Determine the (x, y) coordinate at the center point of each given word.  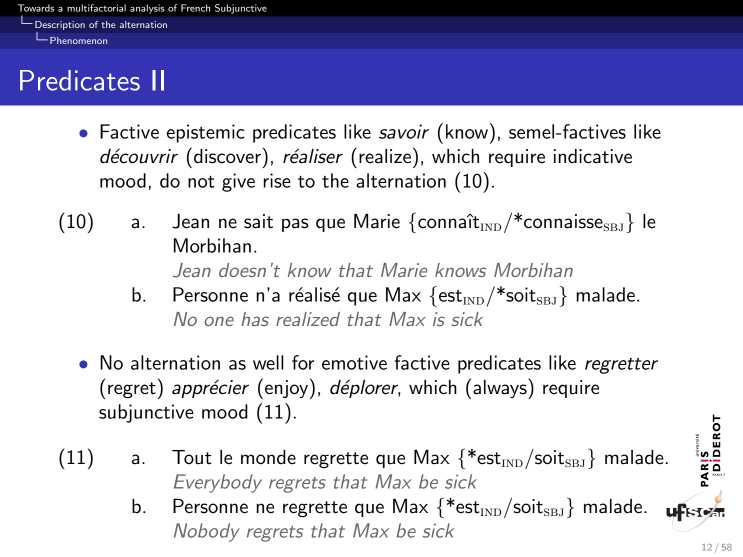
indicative (593, 156)
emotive (354, 362)
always (501, 388)
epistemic (206, 133)
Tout (192, 457)
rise (277, 180)
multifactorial (96, 8)
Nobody (207, 532)
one (219, 321)
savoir (404, 131)
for (303, 362)
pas (295, 225)
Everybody (218, 483)
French (195, 8)
